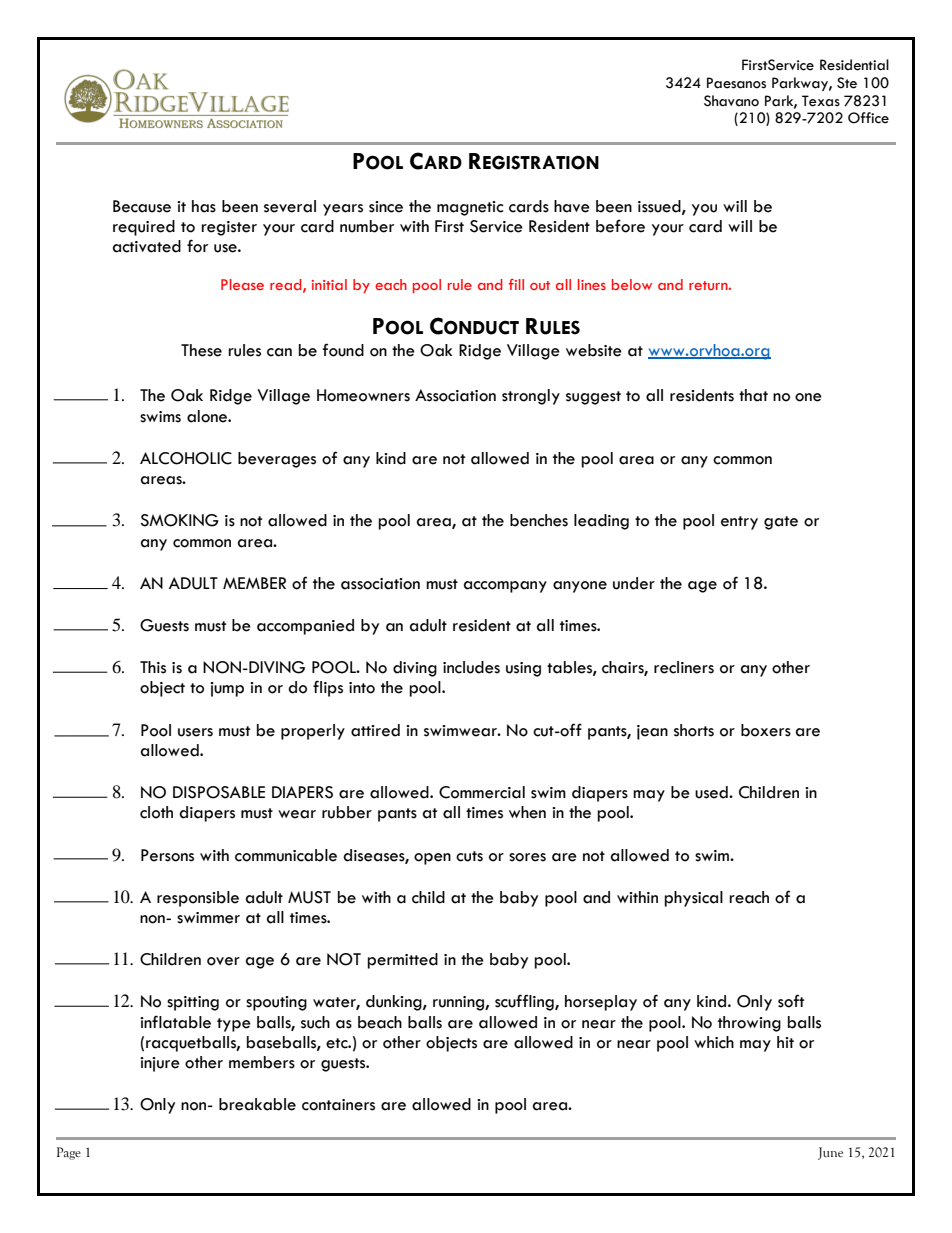 This screenshot has height=1233, width=952. Describe the element at coordinates (470, 208) in the screenshot. I see `magnetic` at that location.
